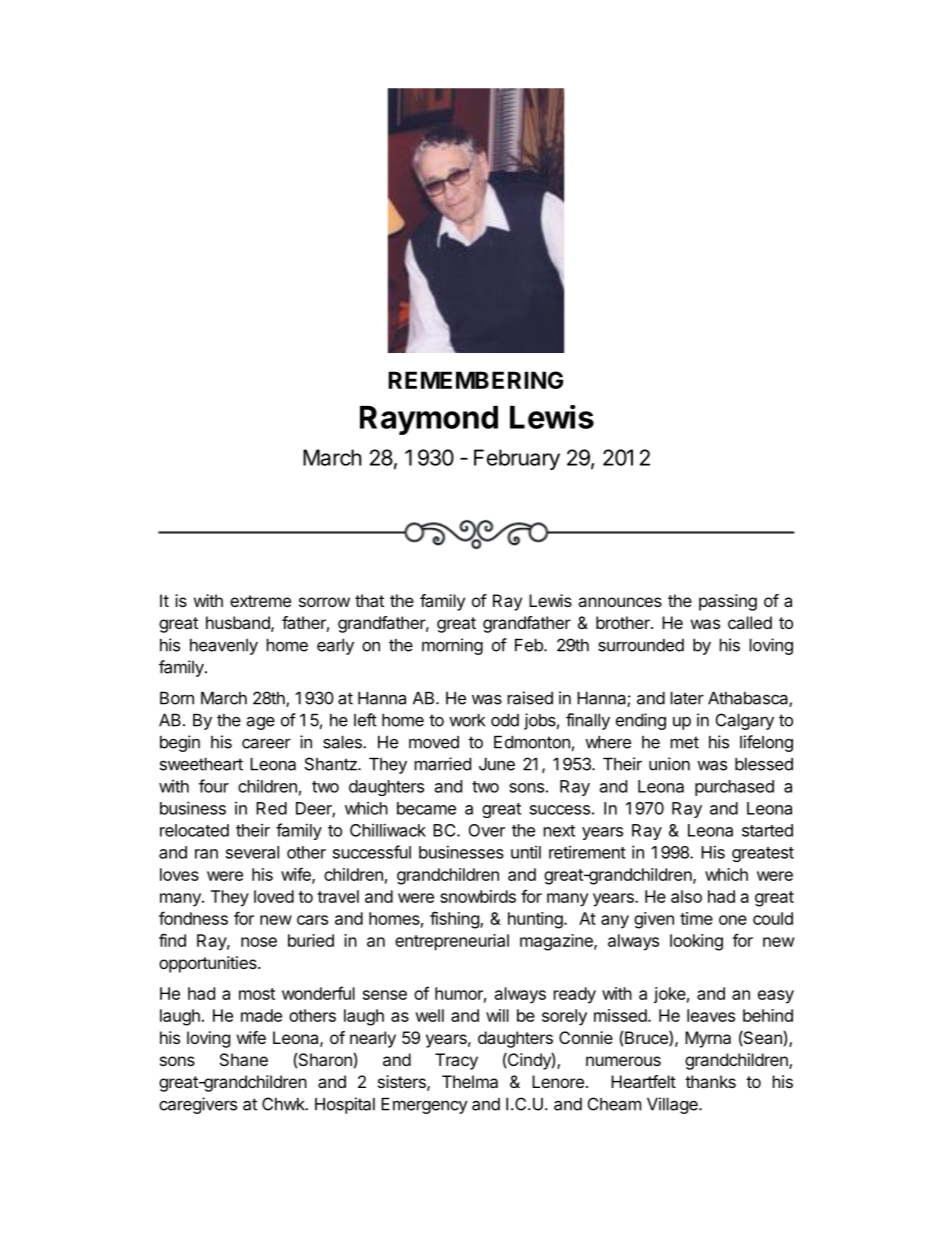  Describe the element at coordinates (517, 459) in the screenshot. I see `February` at that location.
